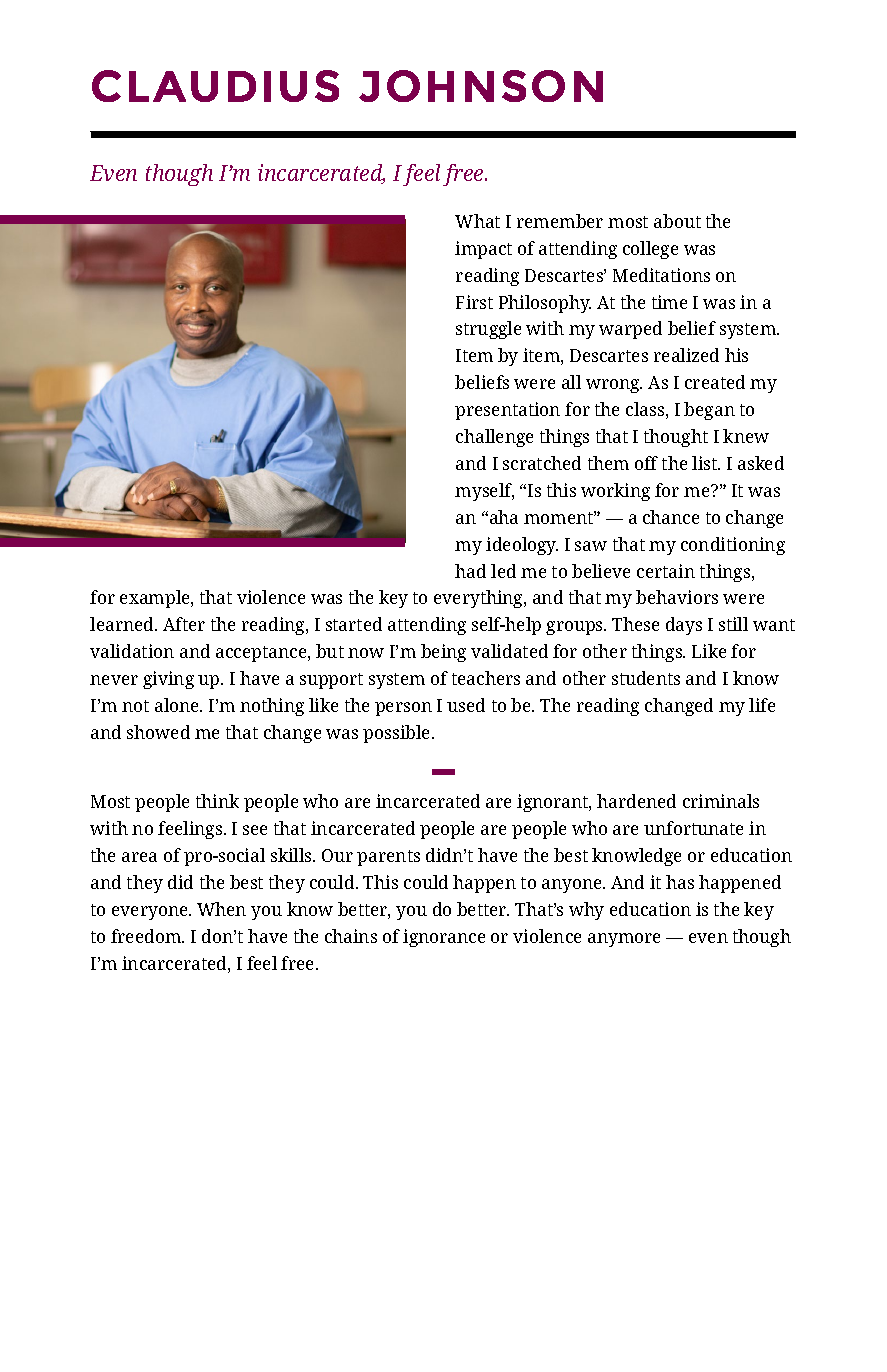 The width and height of the image is (887, 1372). Describe the element at coordinates (474, 302) in the image. I see `First` at that location.
